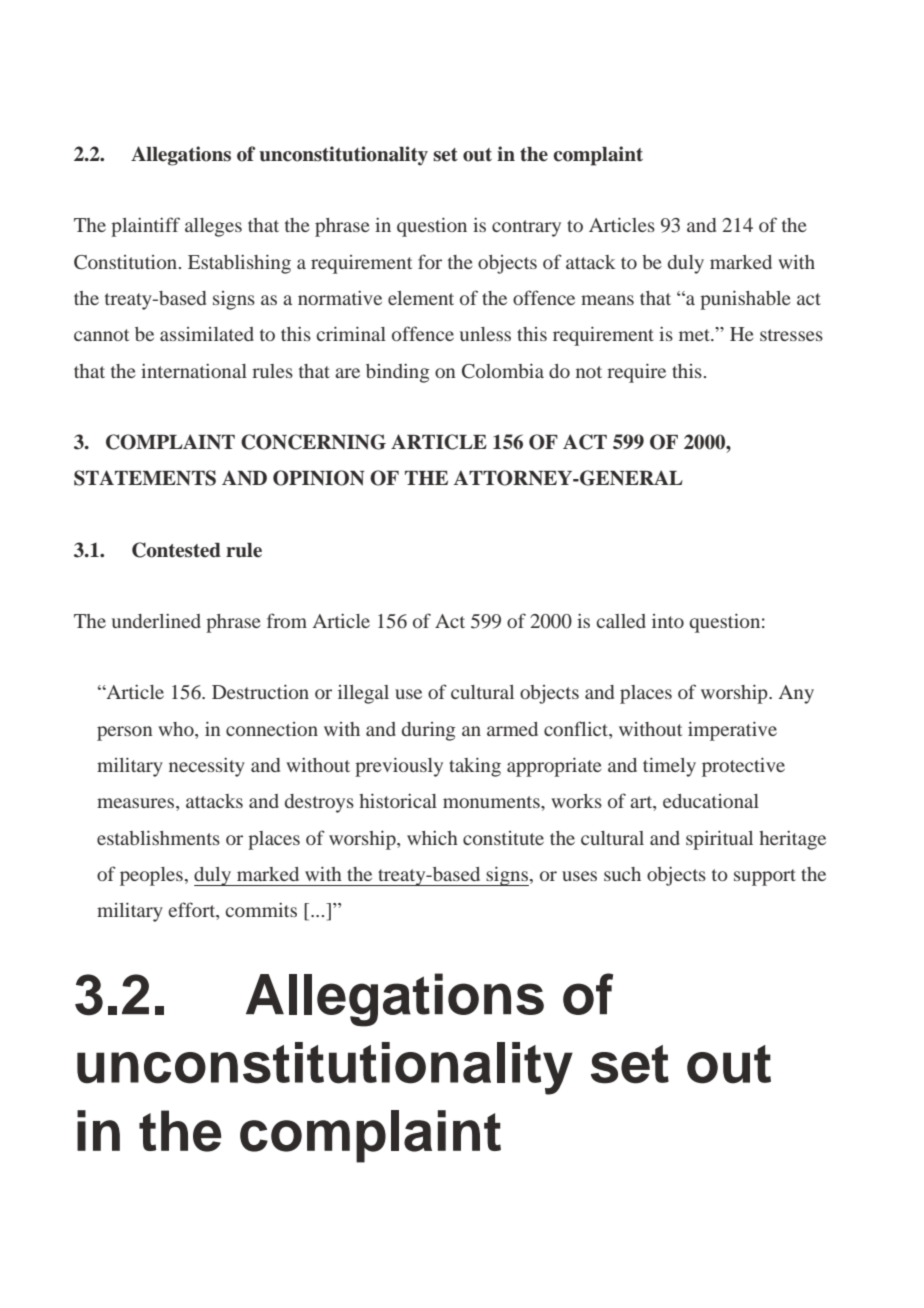 The image size is (924, 1308). What do you see at coordinates (213, 227) in the screenshot?
I see `alleges` at bounding box center [213, 227].
